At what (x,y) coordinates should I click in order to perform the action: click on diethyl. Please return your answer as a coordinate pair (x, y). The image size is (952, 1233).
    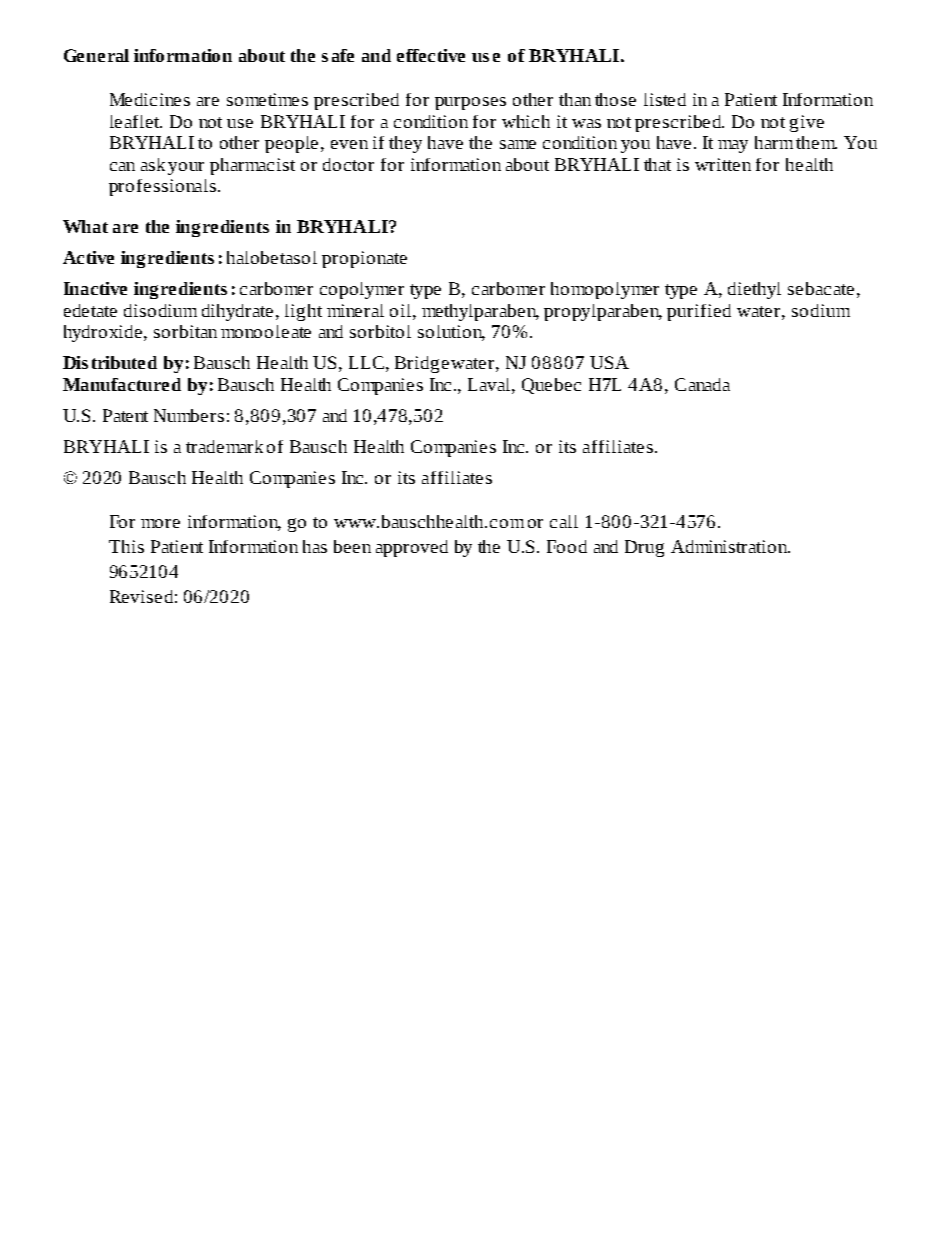
    Looking at the image, I should click on (754, 290).
